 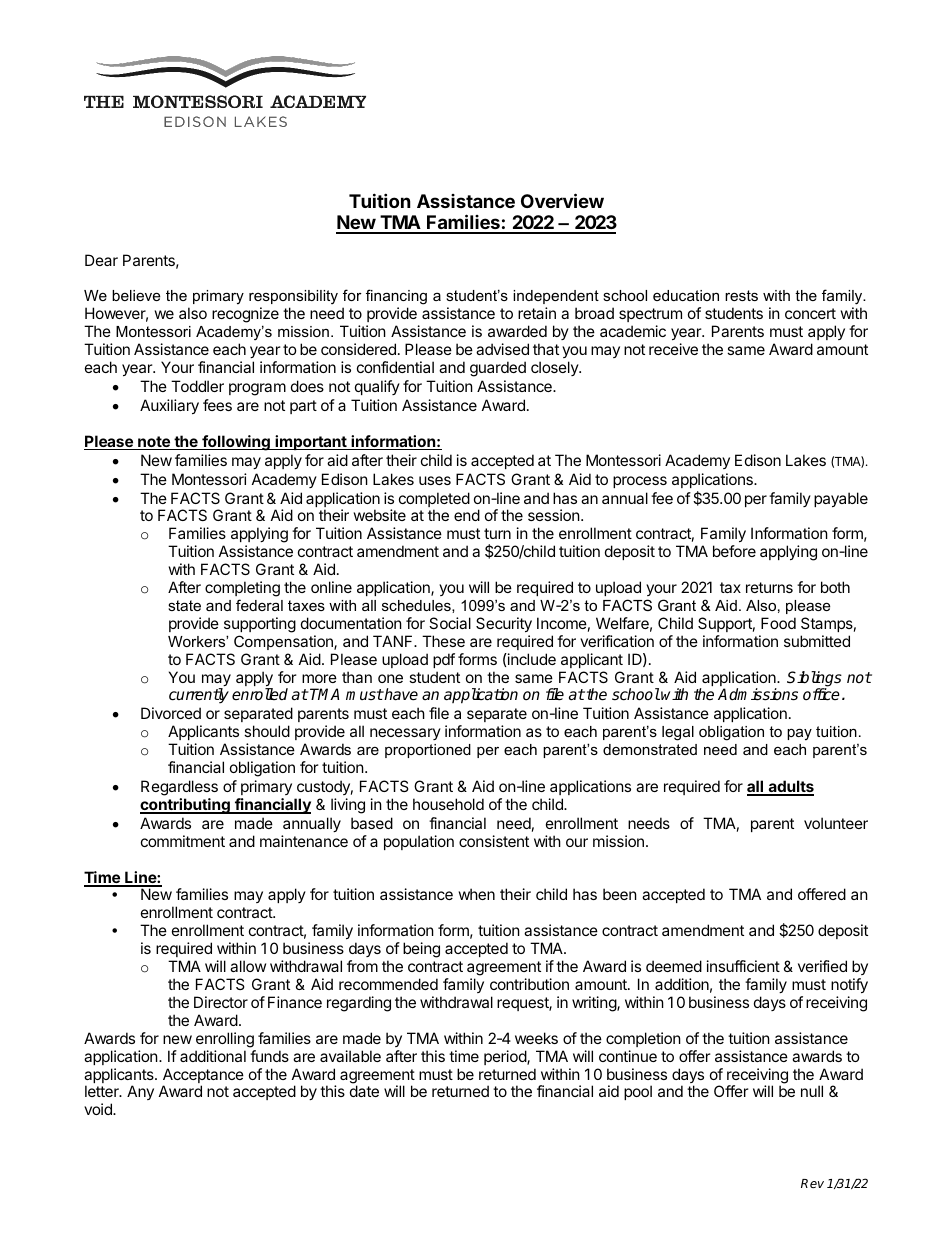 What do you see at coordinates (448, 804) in the page?
I see `household` at bounding box center [448, 804].
